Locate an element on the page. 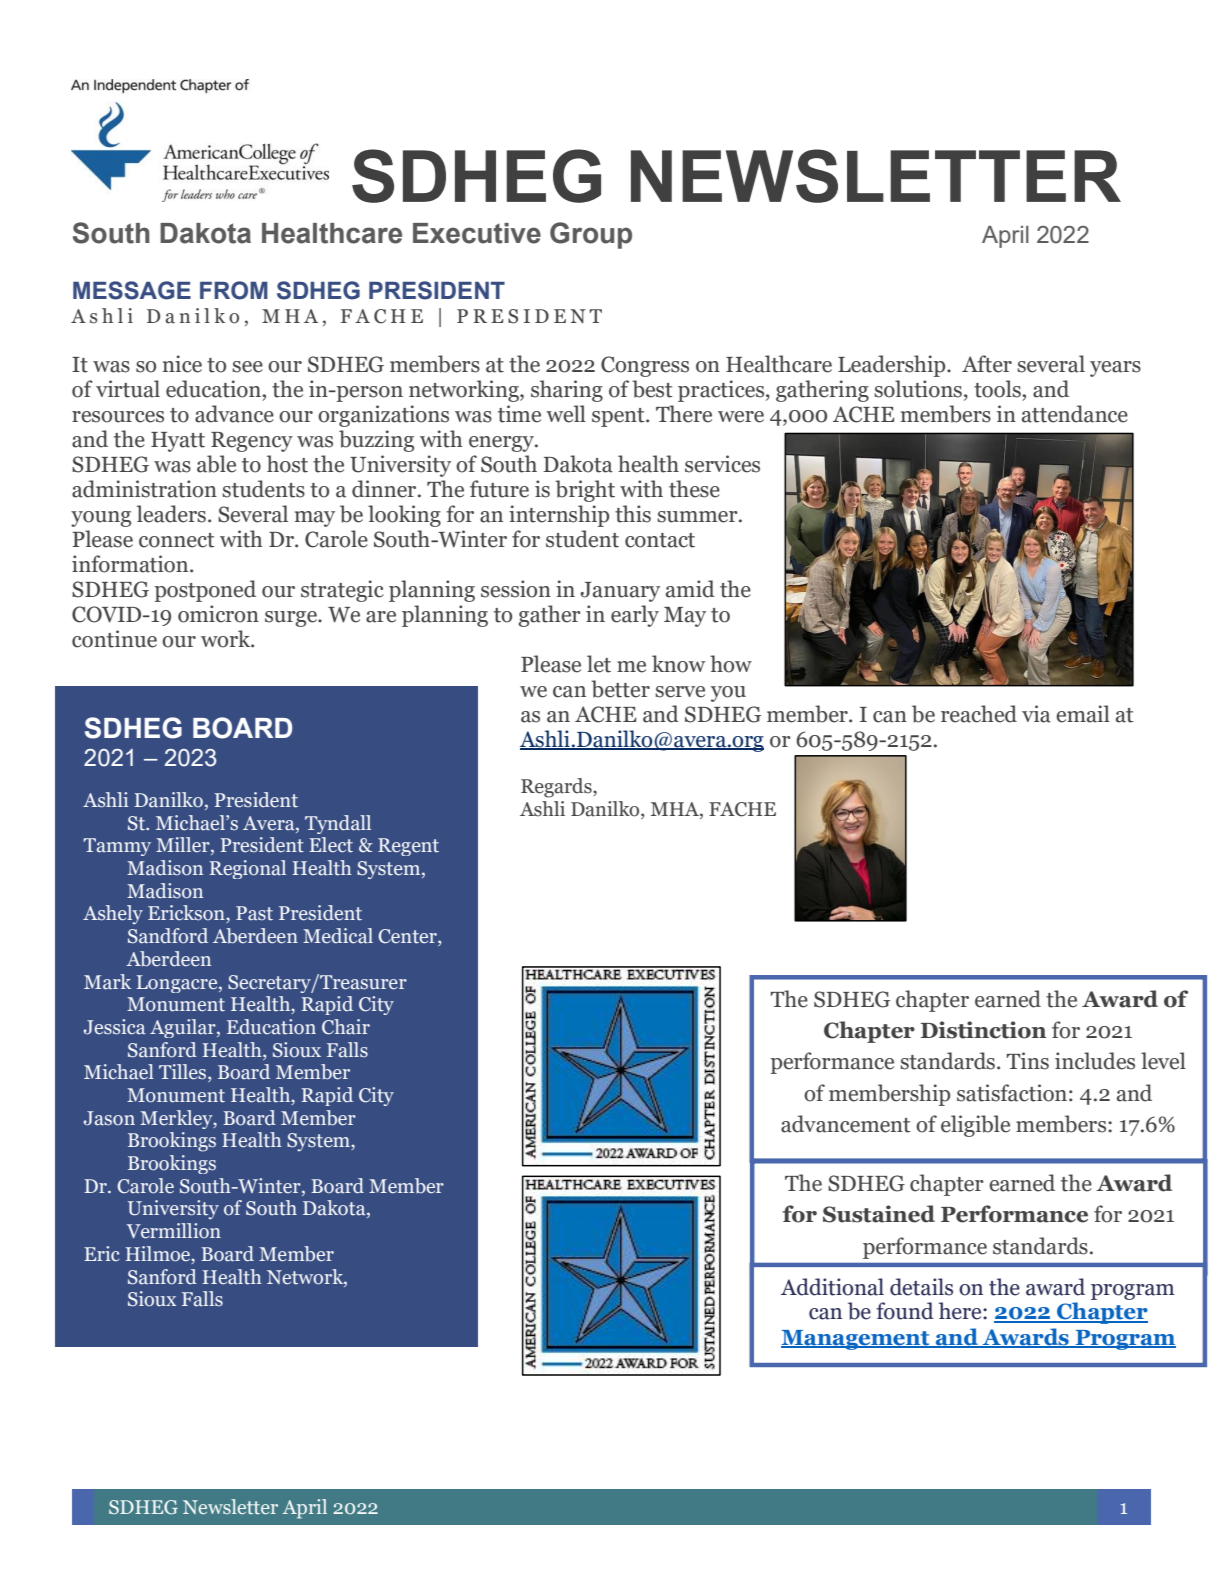  via is located at coordinates (1036, 714).
